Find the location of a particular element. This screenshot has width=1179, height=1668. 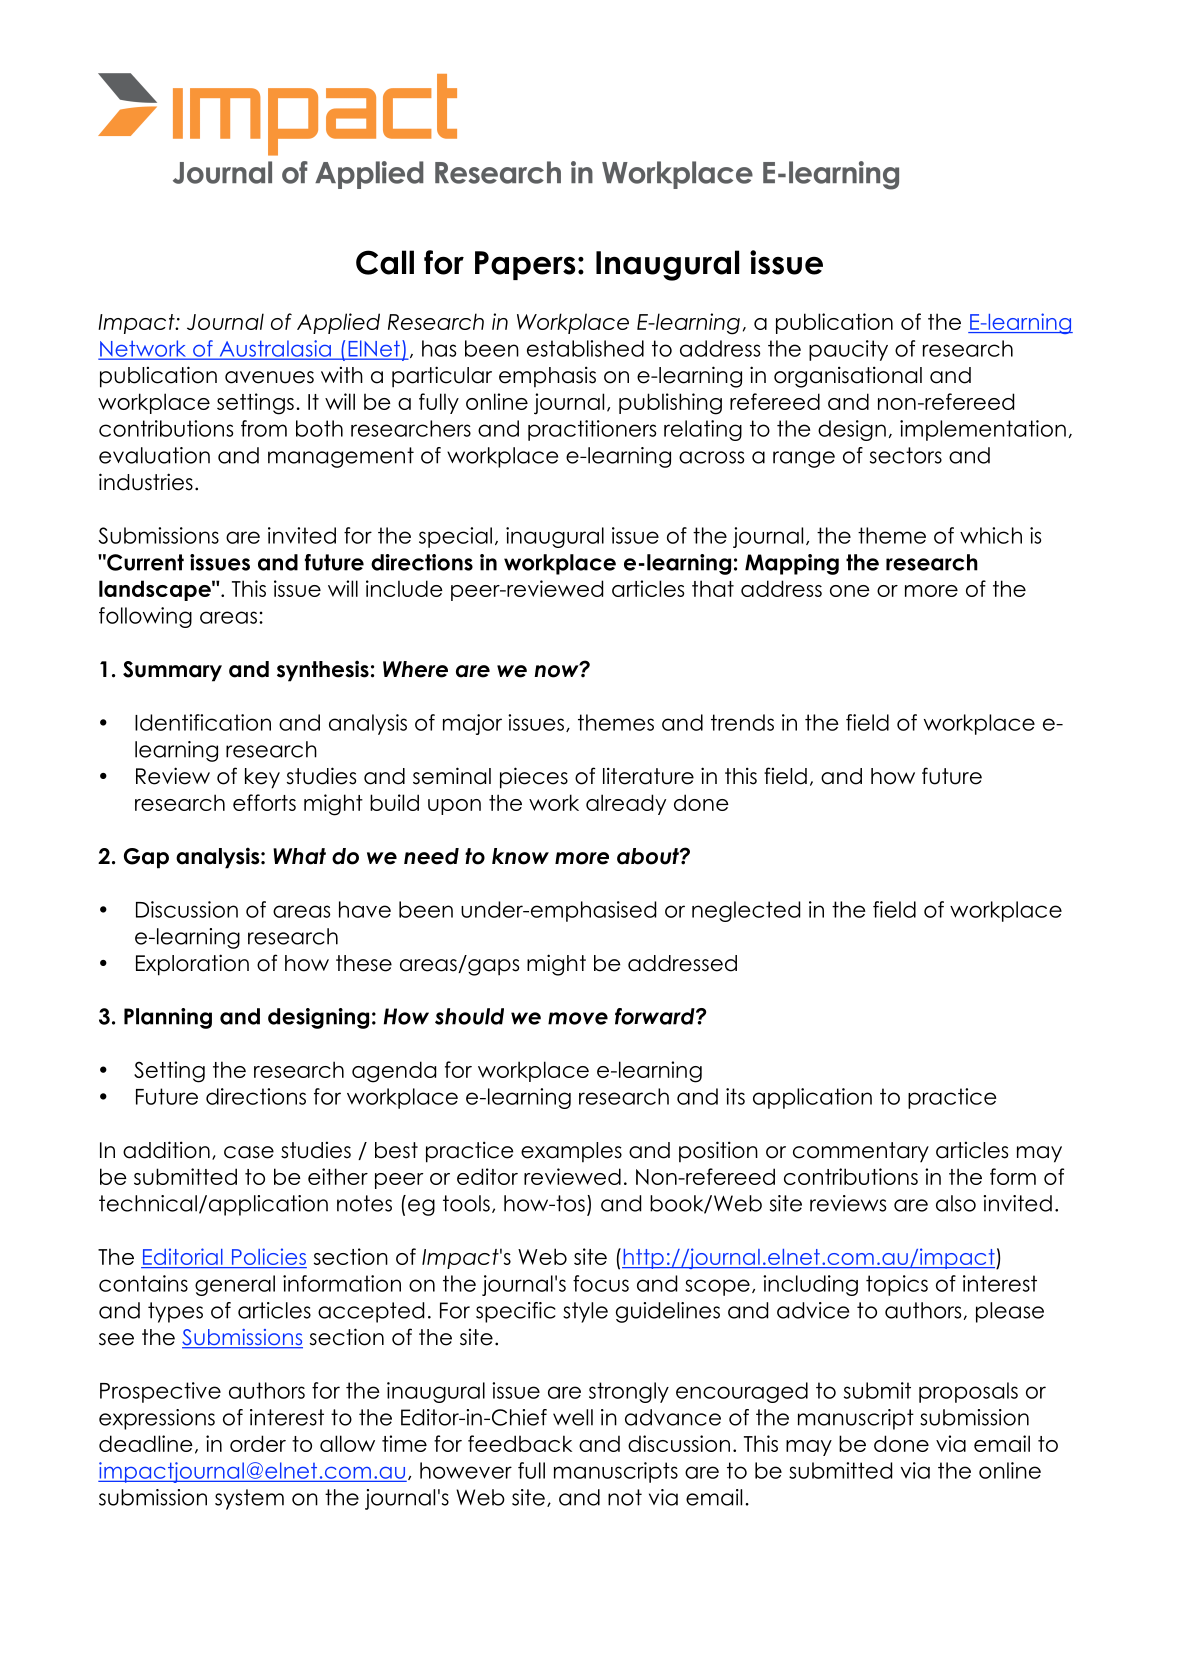

Papers is located at coordinates (525, 265).
